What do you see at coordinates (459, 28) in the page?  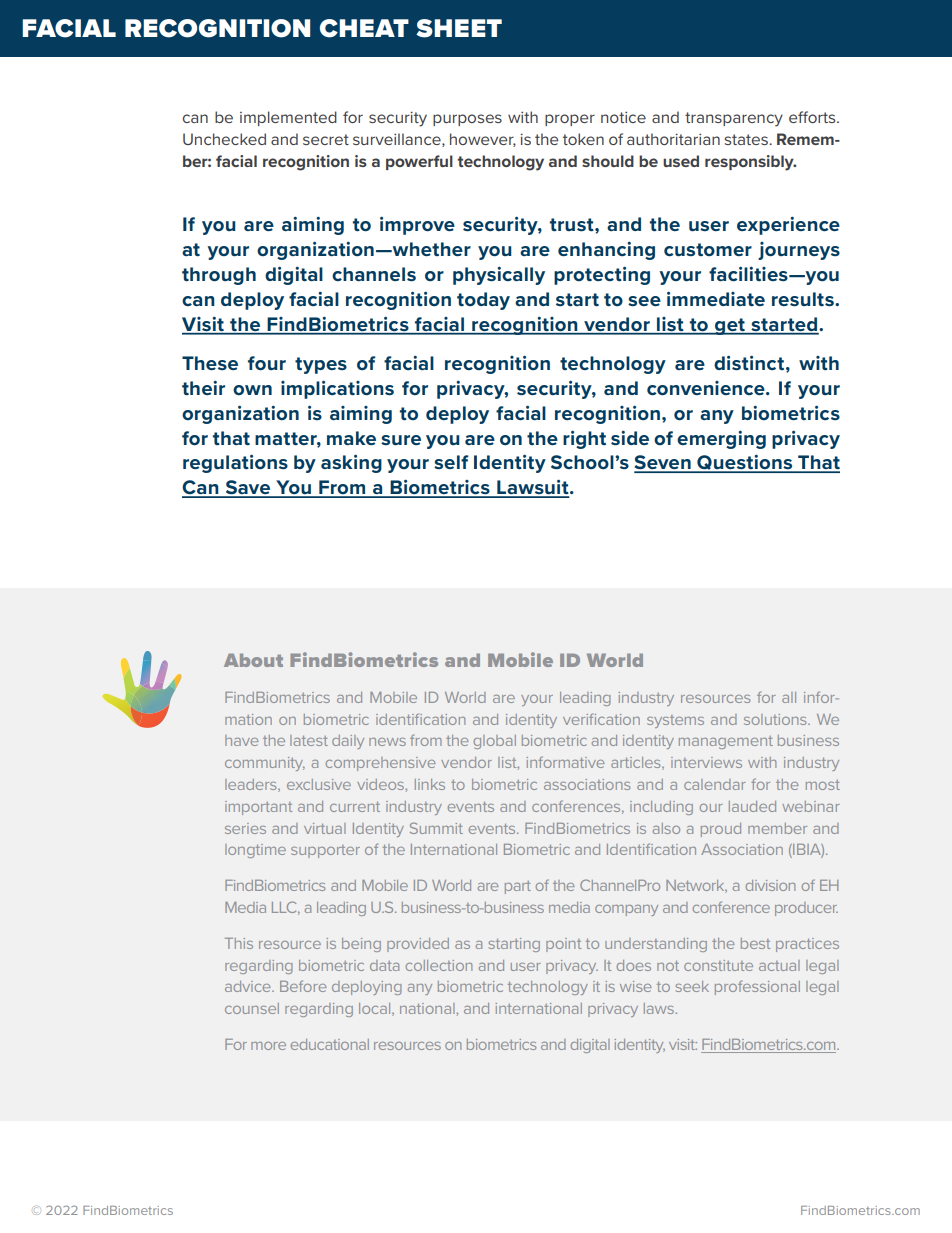 I see `SHEET` at bounding box center [459, 28].
